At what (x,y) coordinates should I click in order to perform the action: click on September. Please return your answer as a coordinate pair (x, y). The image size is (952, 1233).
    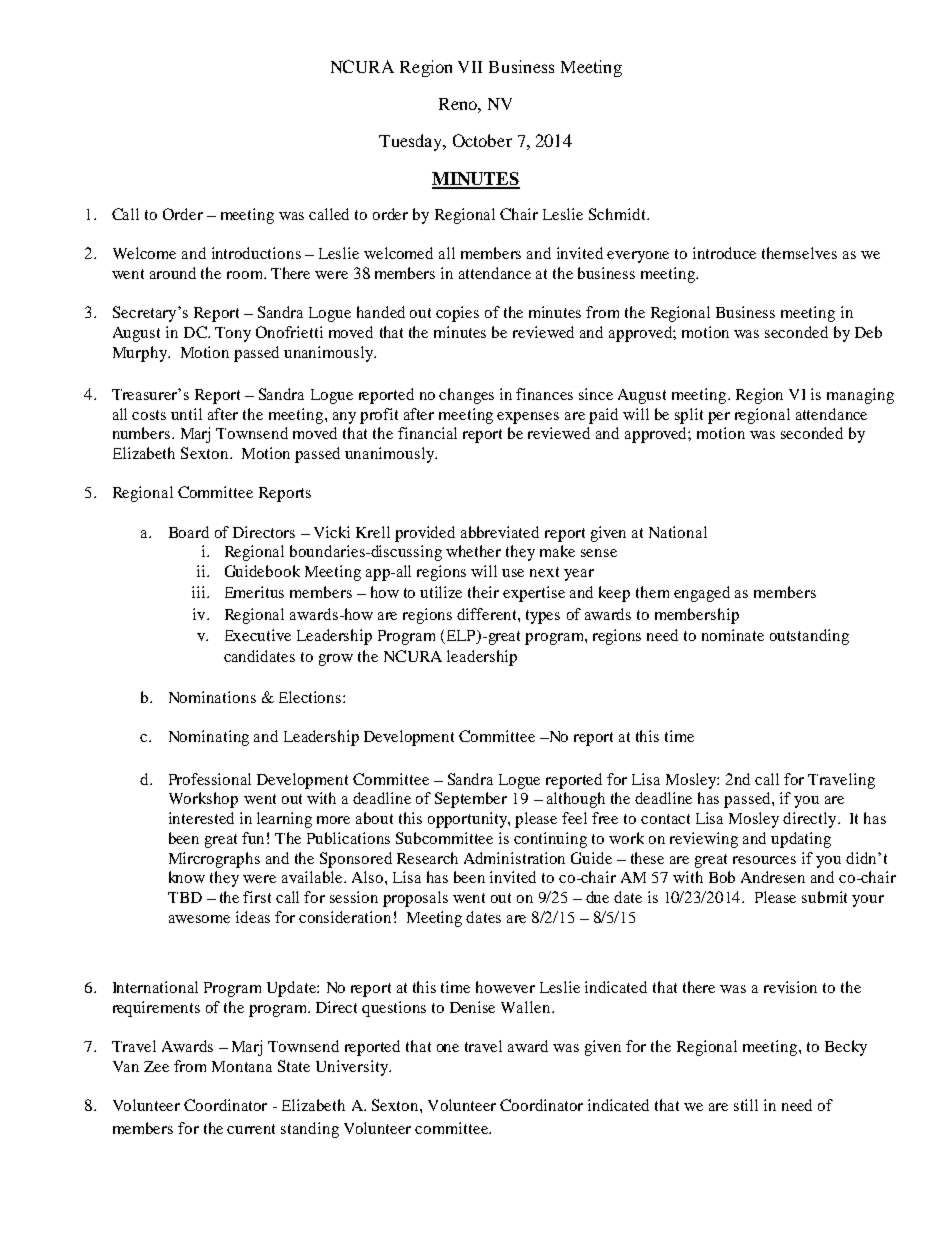
    Looking at the image, I should click on (471, 800).
